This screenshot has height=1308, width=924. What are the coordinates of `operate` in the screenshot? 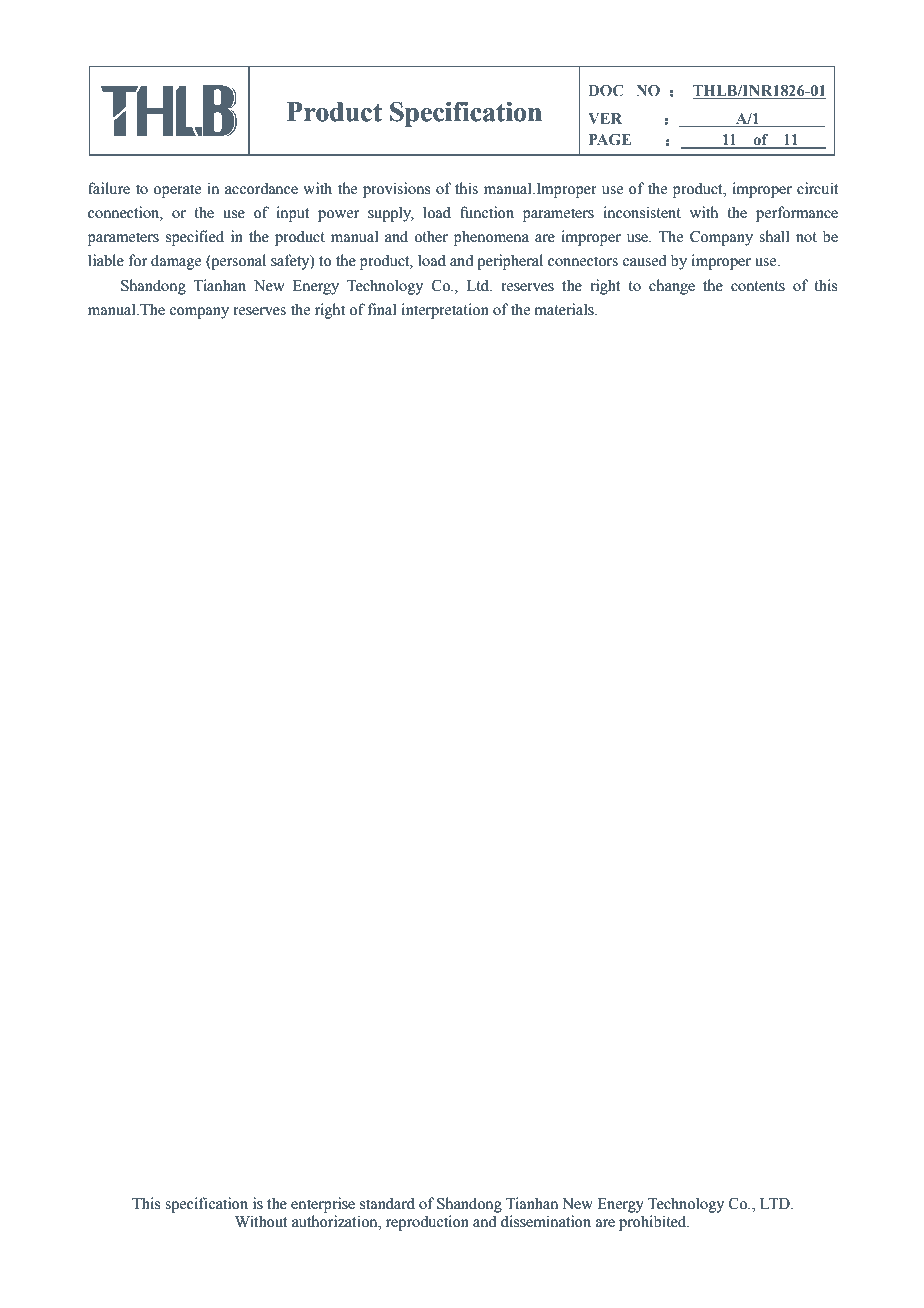 It's located at (177, 191).
